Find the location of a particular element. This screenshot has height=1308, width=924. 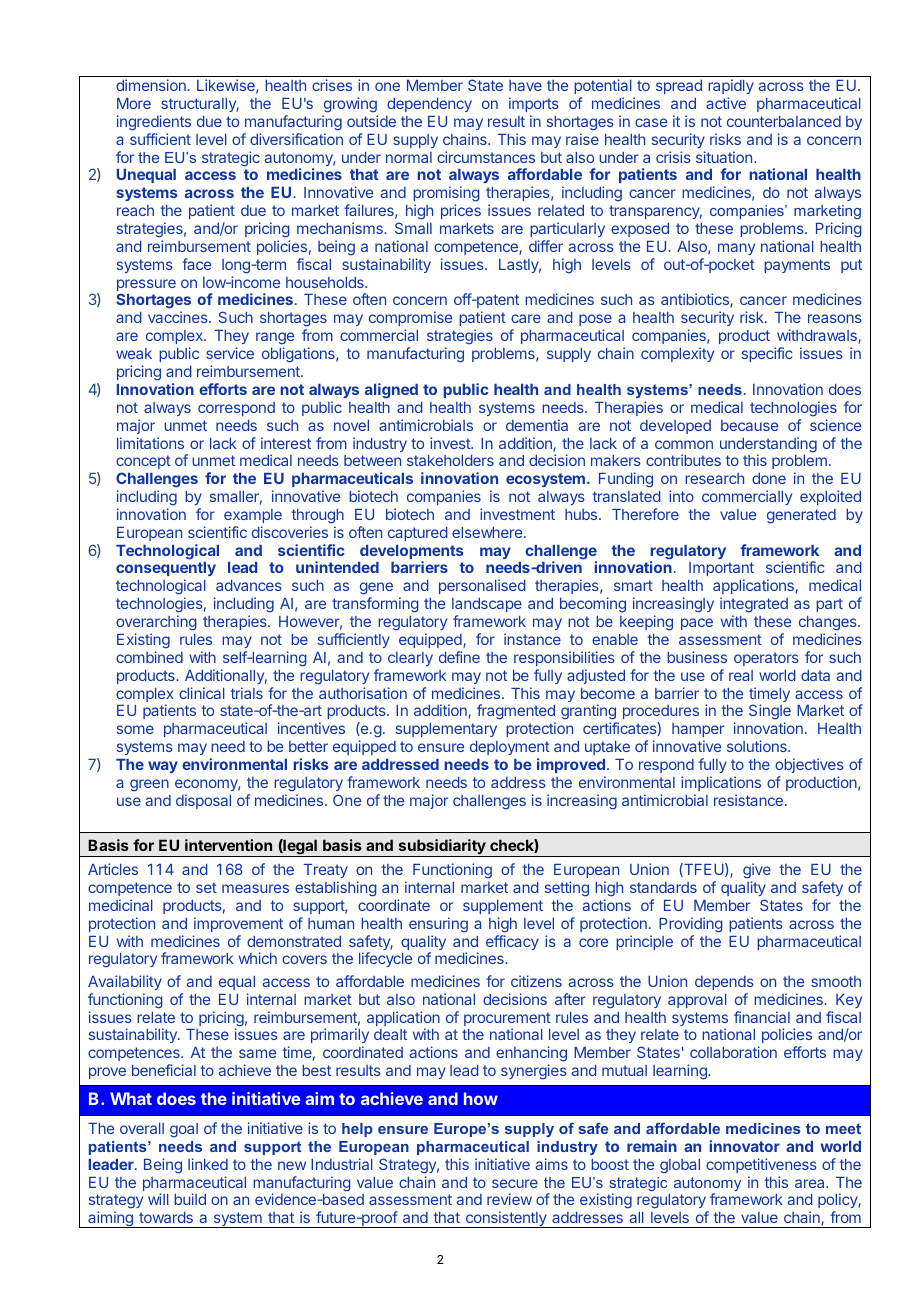

consequently is located at coordinates (166, 571).
